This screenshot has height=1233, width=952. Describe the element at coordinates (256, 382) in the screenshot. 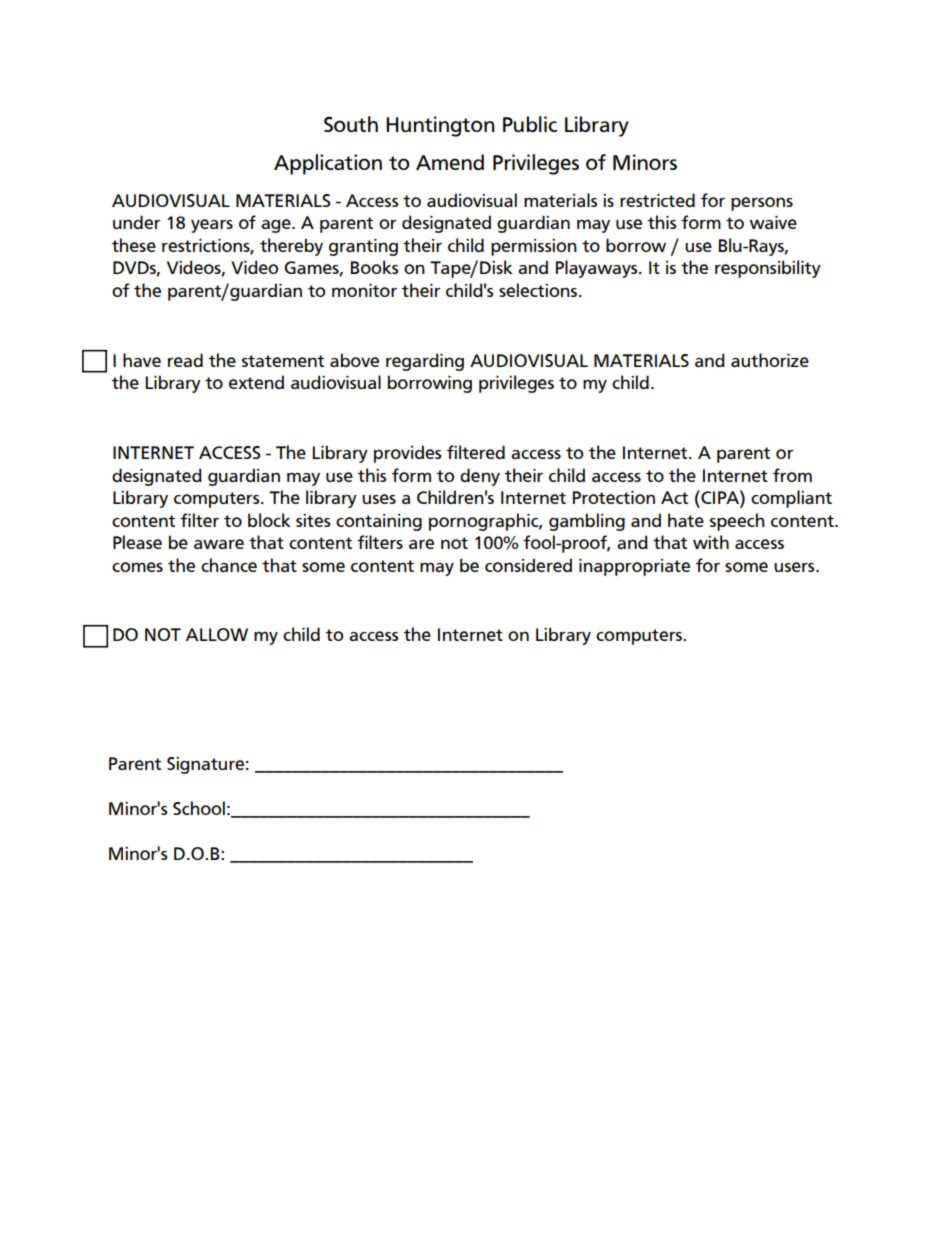

I see `extend` at that location.
